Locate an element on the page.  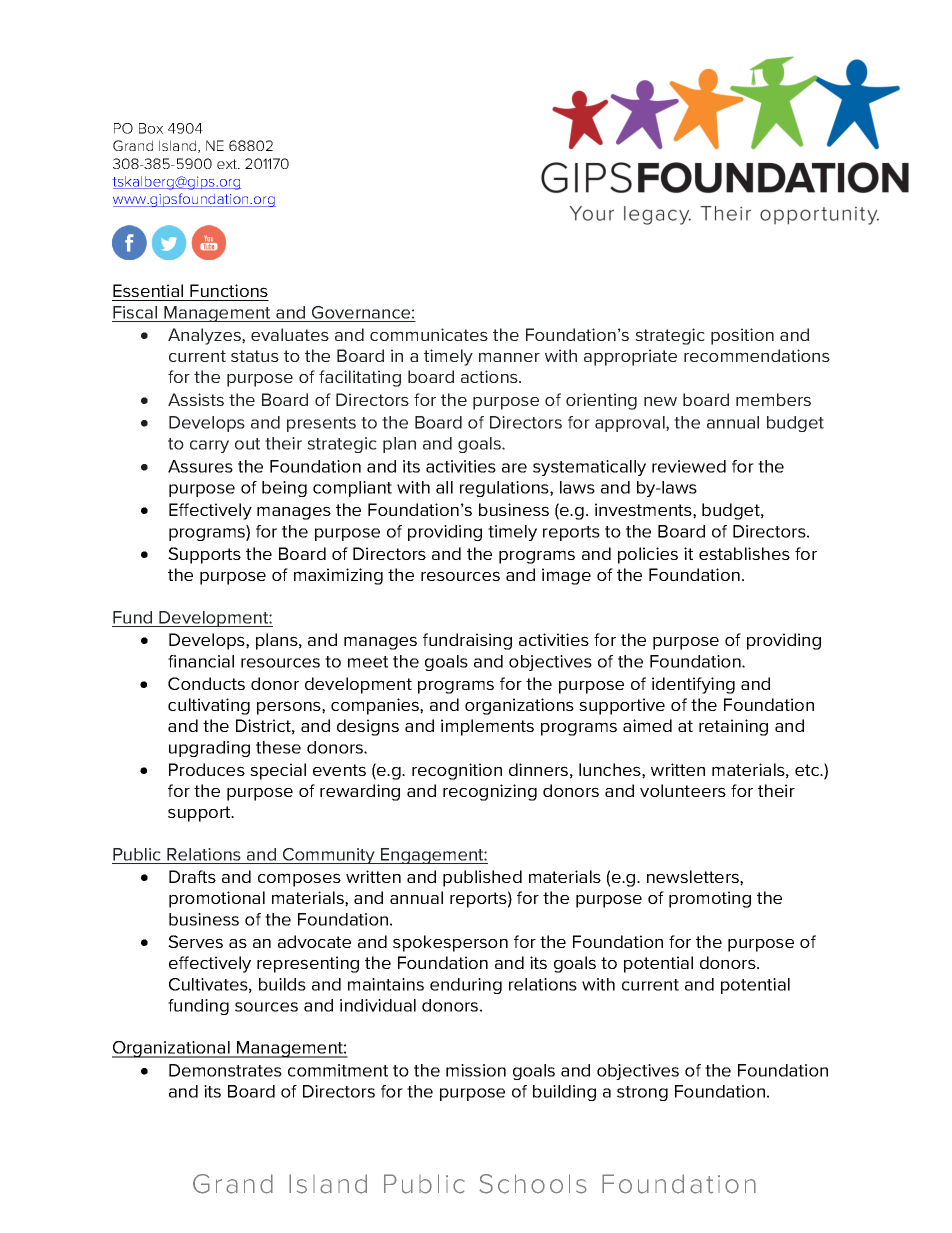
recognition is located at coordinates (457, 771).
